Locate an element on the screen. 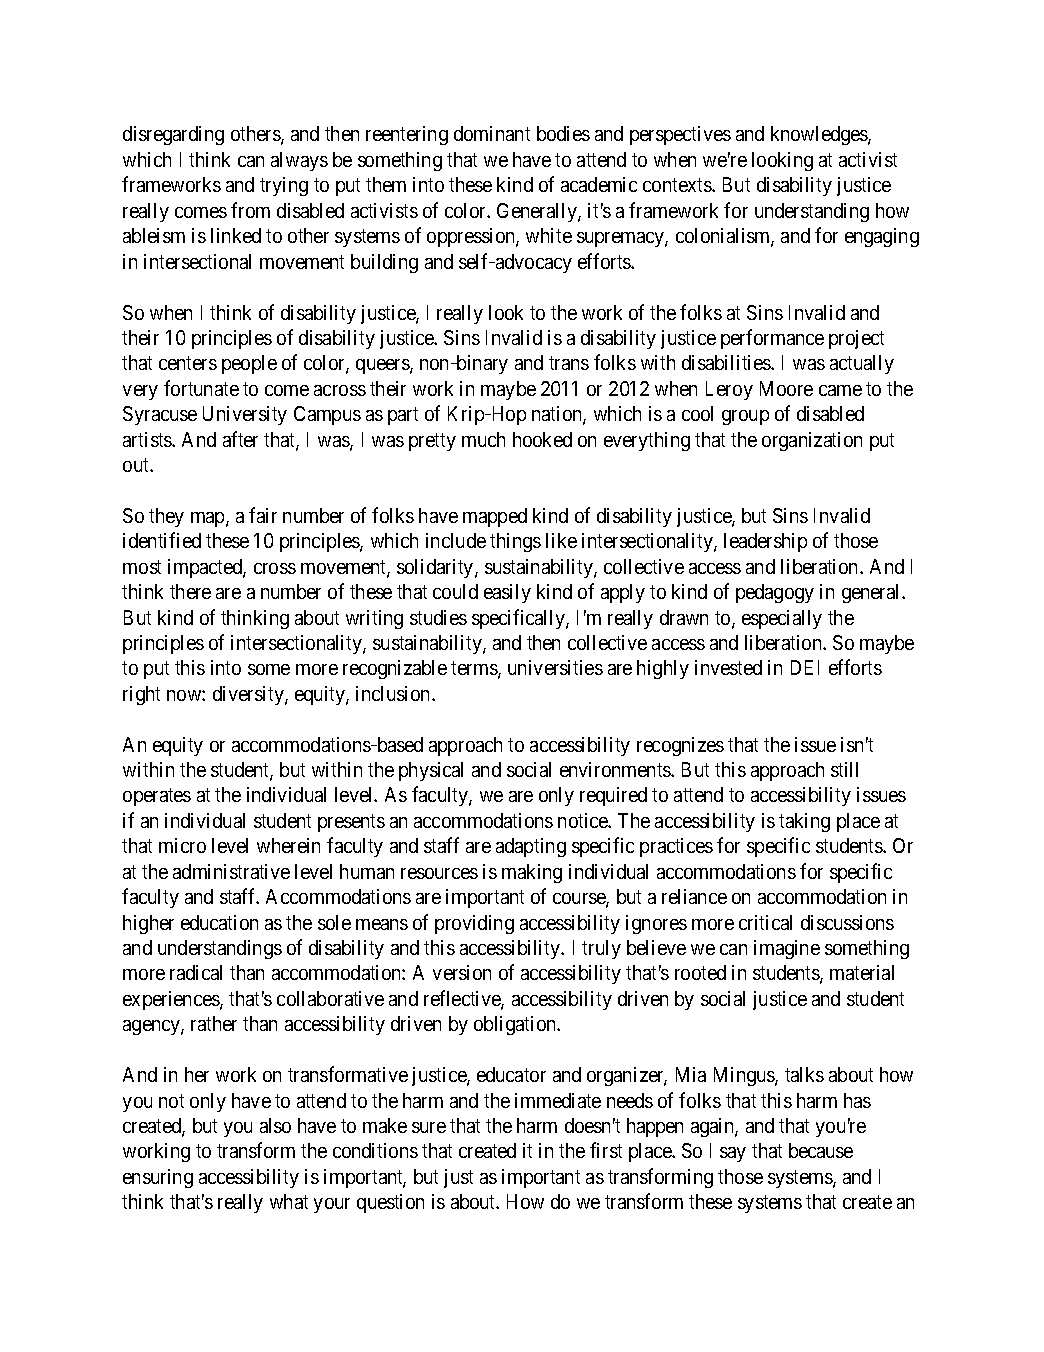 The height and width of the screenshot is (1352, 1044). fair is located at coordinates (263, 515).
